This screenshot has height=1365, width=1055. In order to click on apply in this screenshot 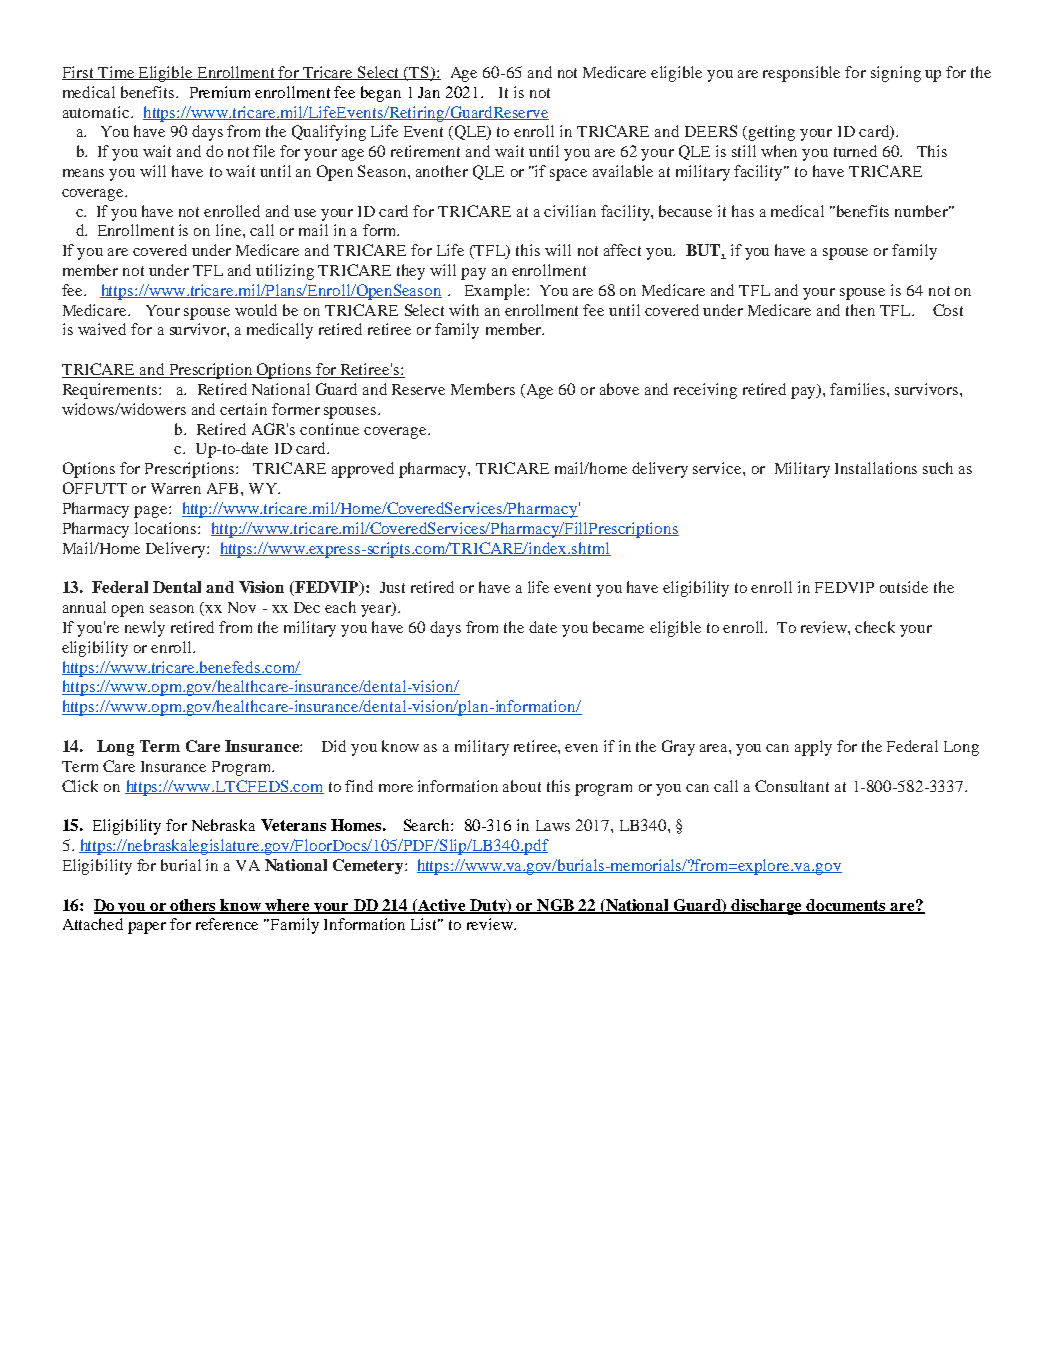, I will do `click(813, 748)`.
